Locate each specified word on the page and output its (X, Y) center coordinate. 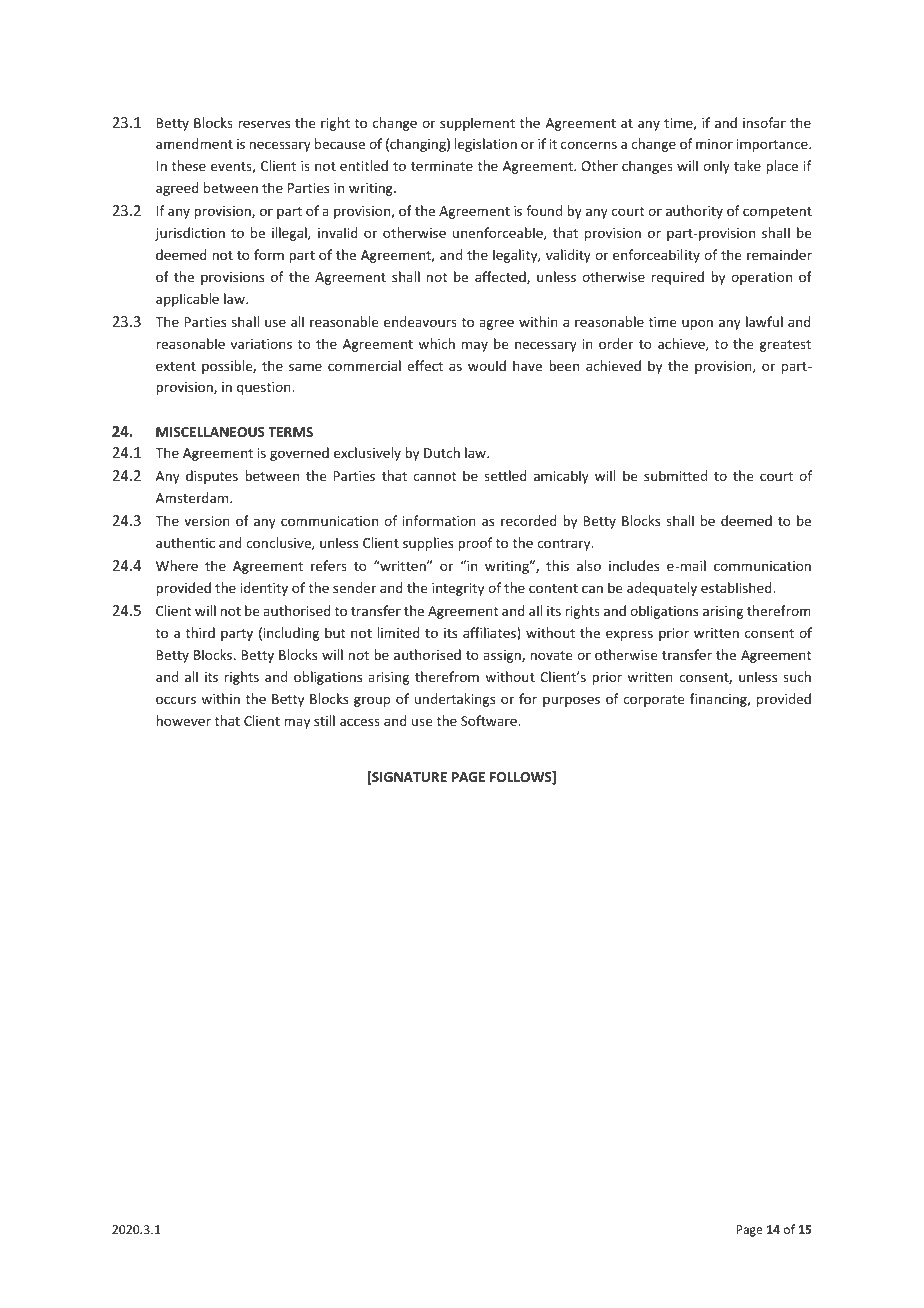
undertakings (455, 700)
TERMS (290, 432)
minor (714, 144)
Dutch (442, 452)
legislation (486, 145)
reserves (264, 124)
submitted (675, 475)
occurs (176, 700)
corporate (653, 701)
